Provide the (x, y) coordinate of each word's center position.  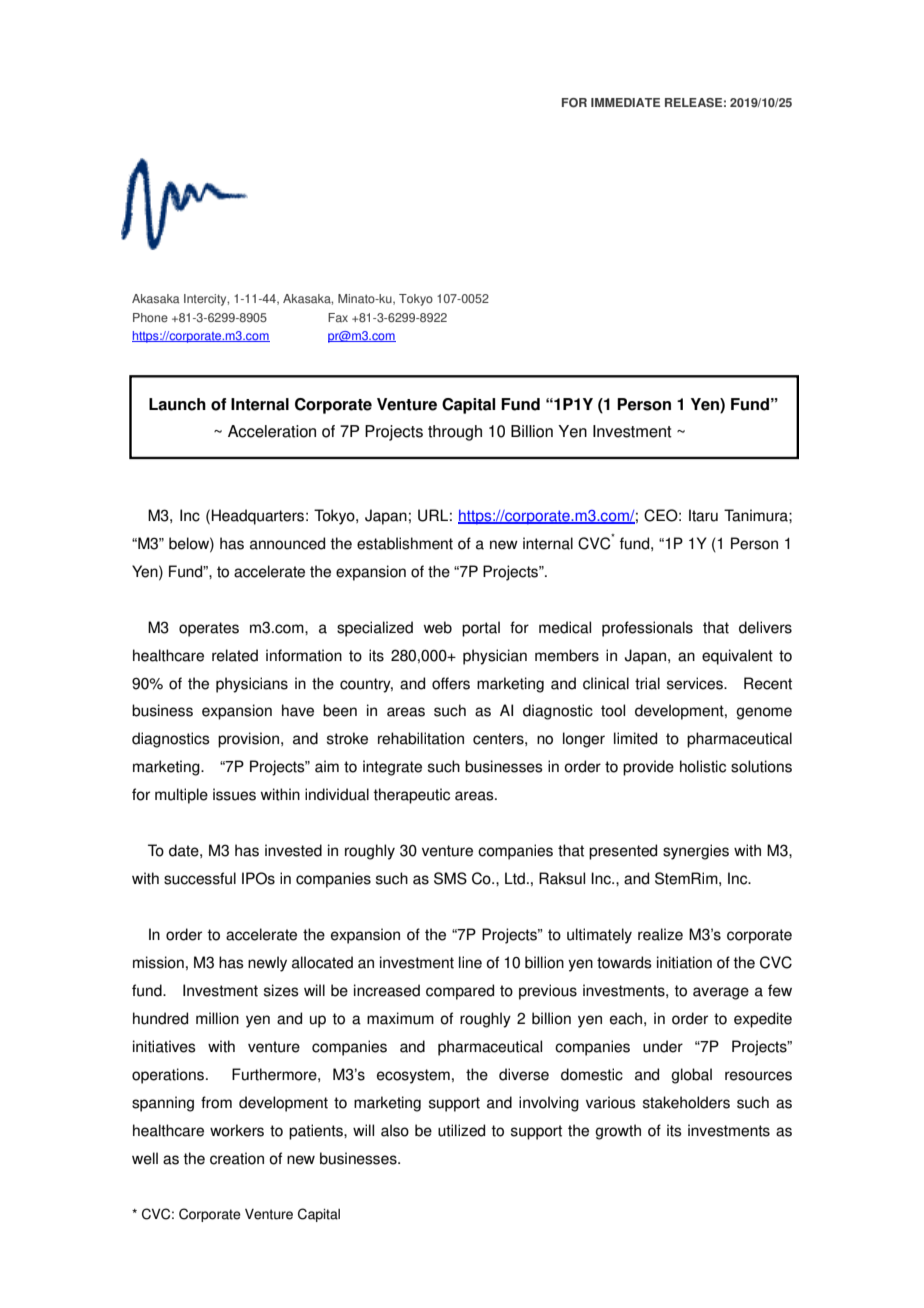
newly (267, 964)
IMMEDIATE (625, 102)
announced (287, 543)
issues (234, 794)
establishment (405, 543)
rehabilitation (421, 738)
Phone (150, 318)
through (455, 433)
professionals (647, 629)
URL (433, 515)
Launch (177, 404)
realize (660, 934)
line (470, 962)
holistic (703, 766)
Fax (338, 317)
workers (237, 1130)
